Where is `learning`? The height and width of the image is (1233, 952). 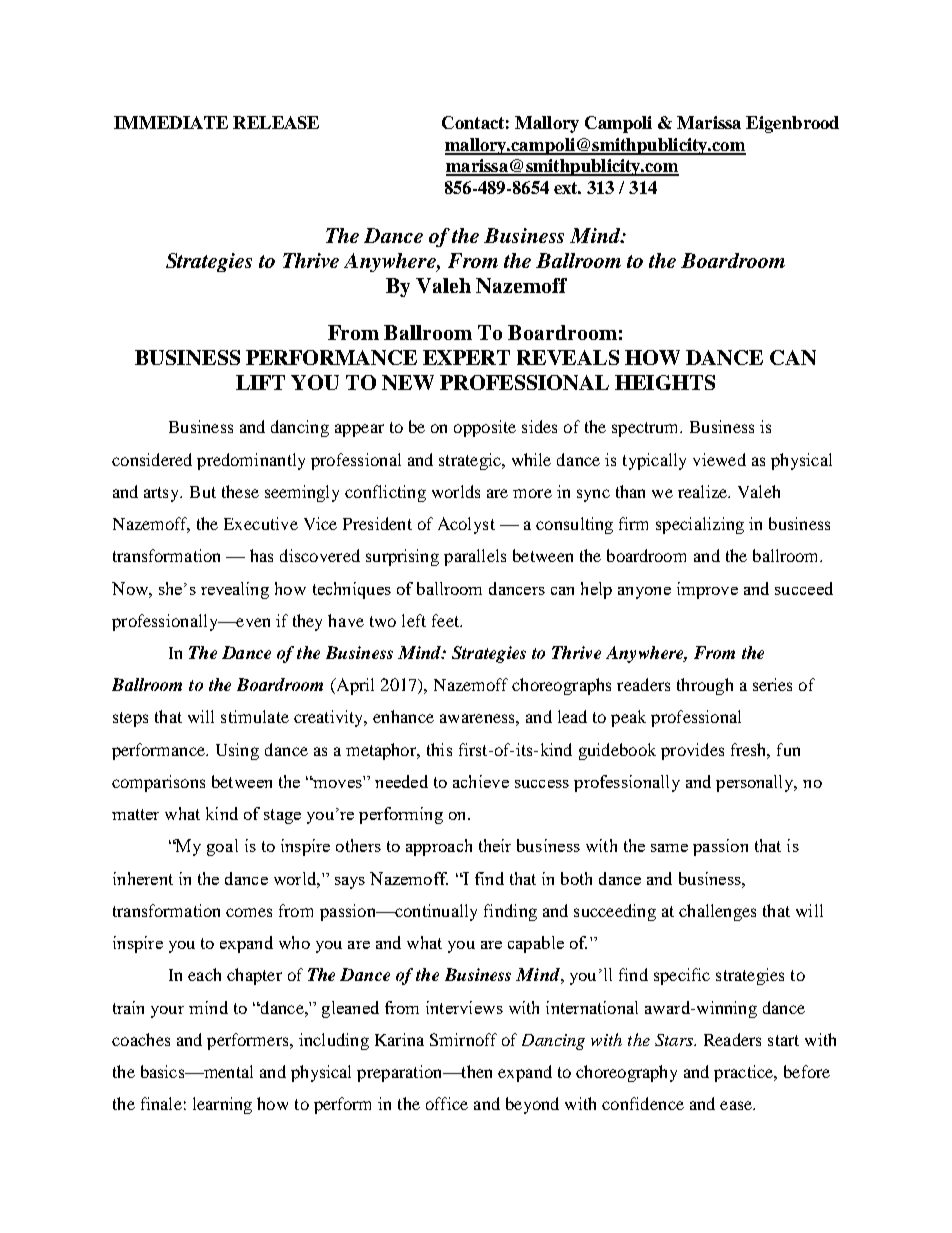
learning is located at coordinates (222, 1105).
